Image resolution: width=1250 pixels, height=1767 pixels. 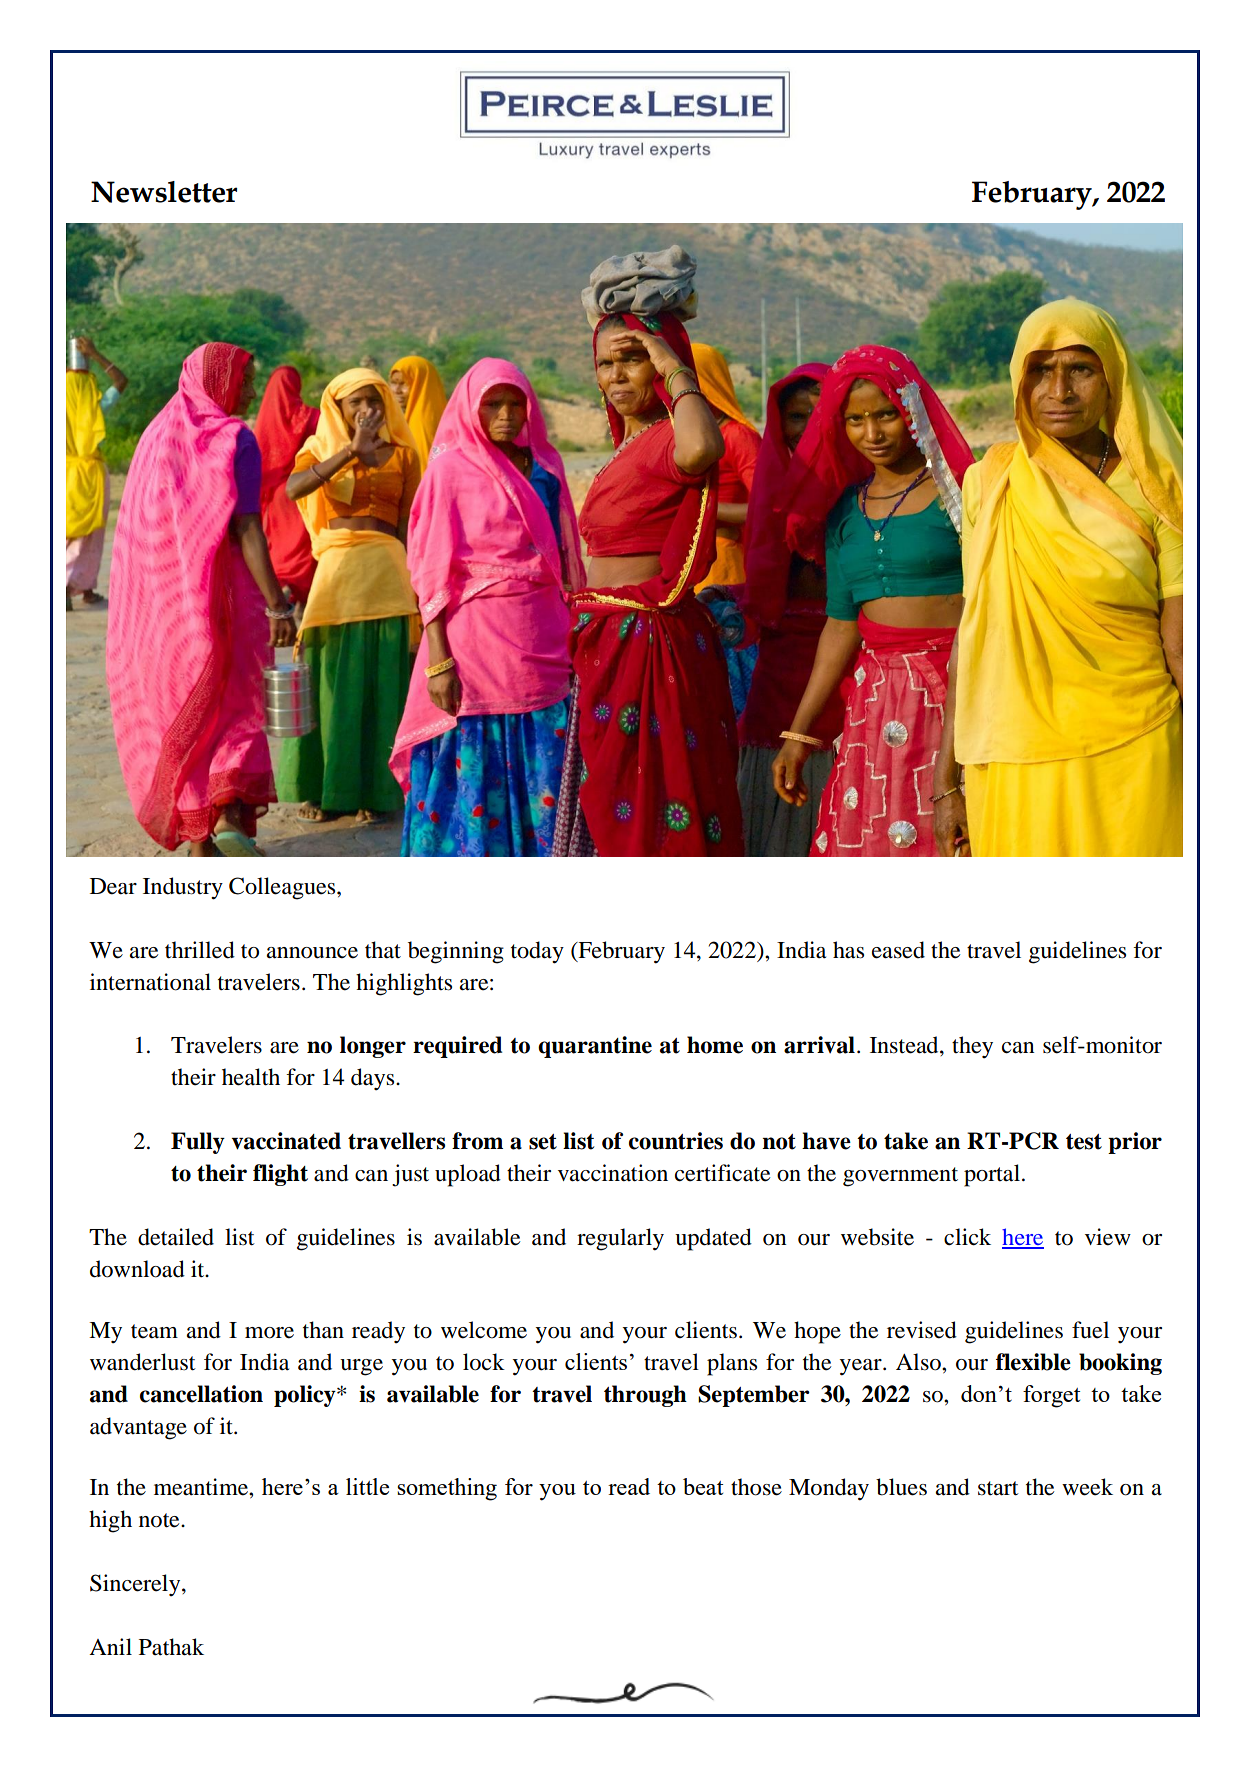 What do you see at coordinates (136, 1585) in the screenshot?
I see `Sincerely` at bounding box center [136, 1585].
